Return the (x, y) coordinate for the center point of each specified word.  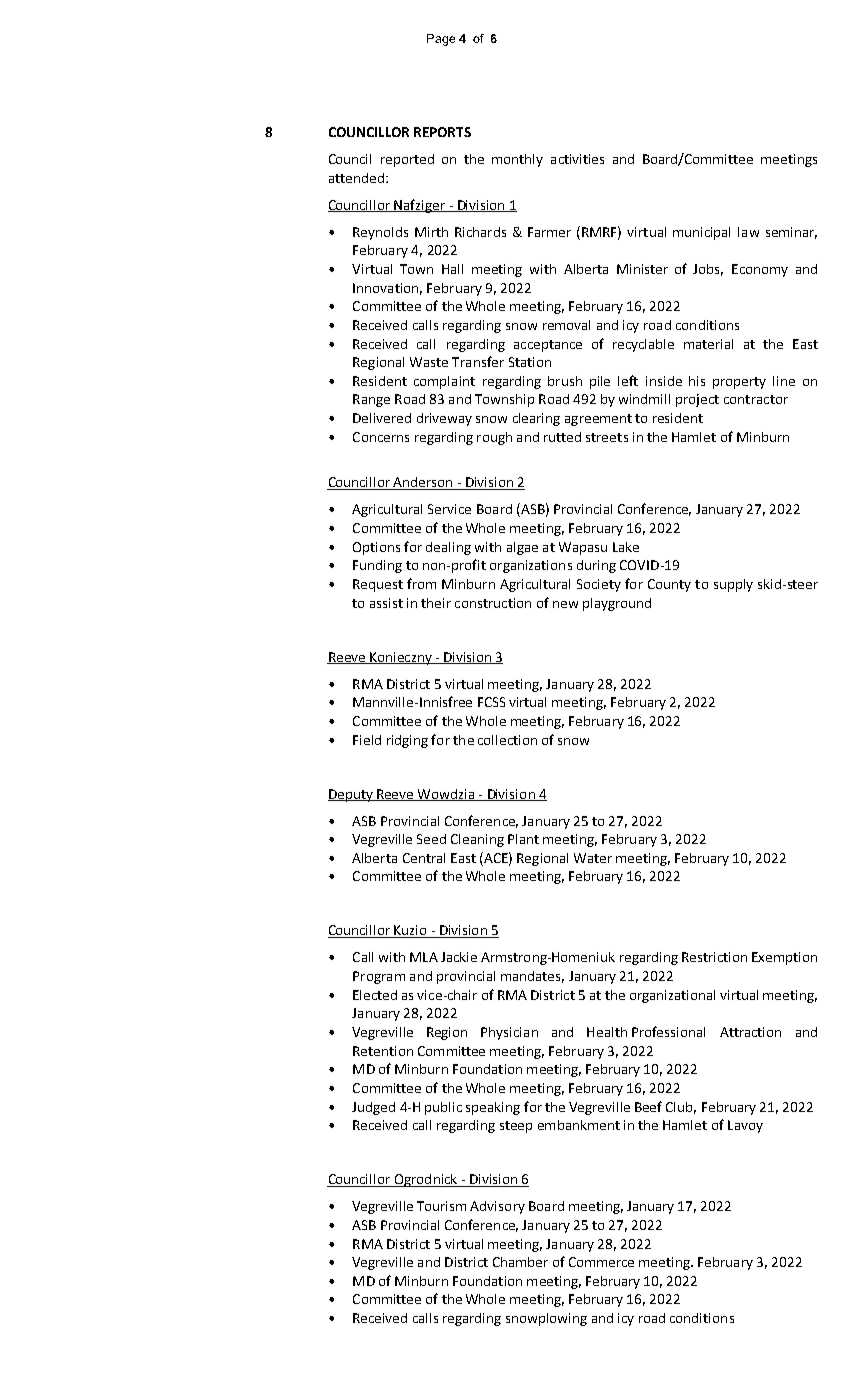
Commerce (601, 1262)
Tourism (441, 1206)
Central (424, 858)
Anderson (423, 483)
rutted (562, 437)
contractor (756, 399)
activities (577, 159)
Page (441, 40)
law (748, 232)
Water (593, 858)
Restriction (714, 957)
